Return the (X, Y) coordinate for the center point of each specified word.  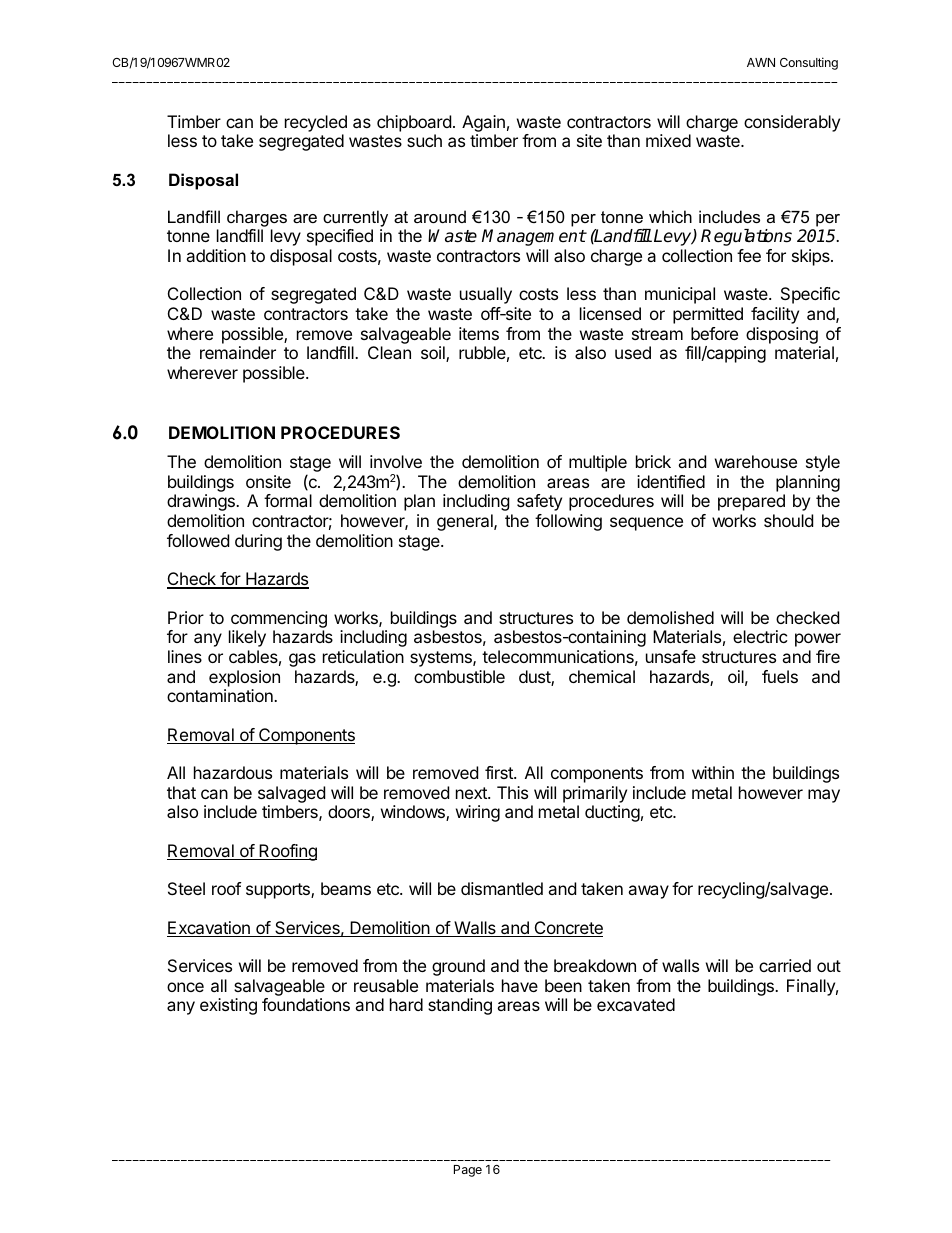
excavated (636, 1004)
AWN (761, 62)
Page (468, 1171)
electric (760, 636)
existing (228, 1006)
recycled (316, 123)
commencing (279, 619)
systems (442, 659)
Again (483, 123)
